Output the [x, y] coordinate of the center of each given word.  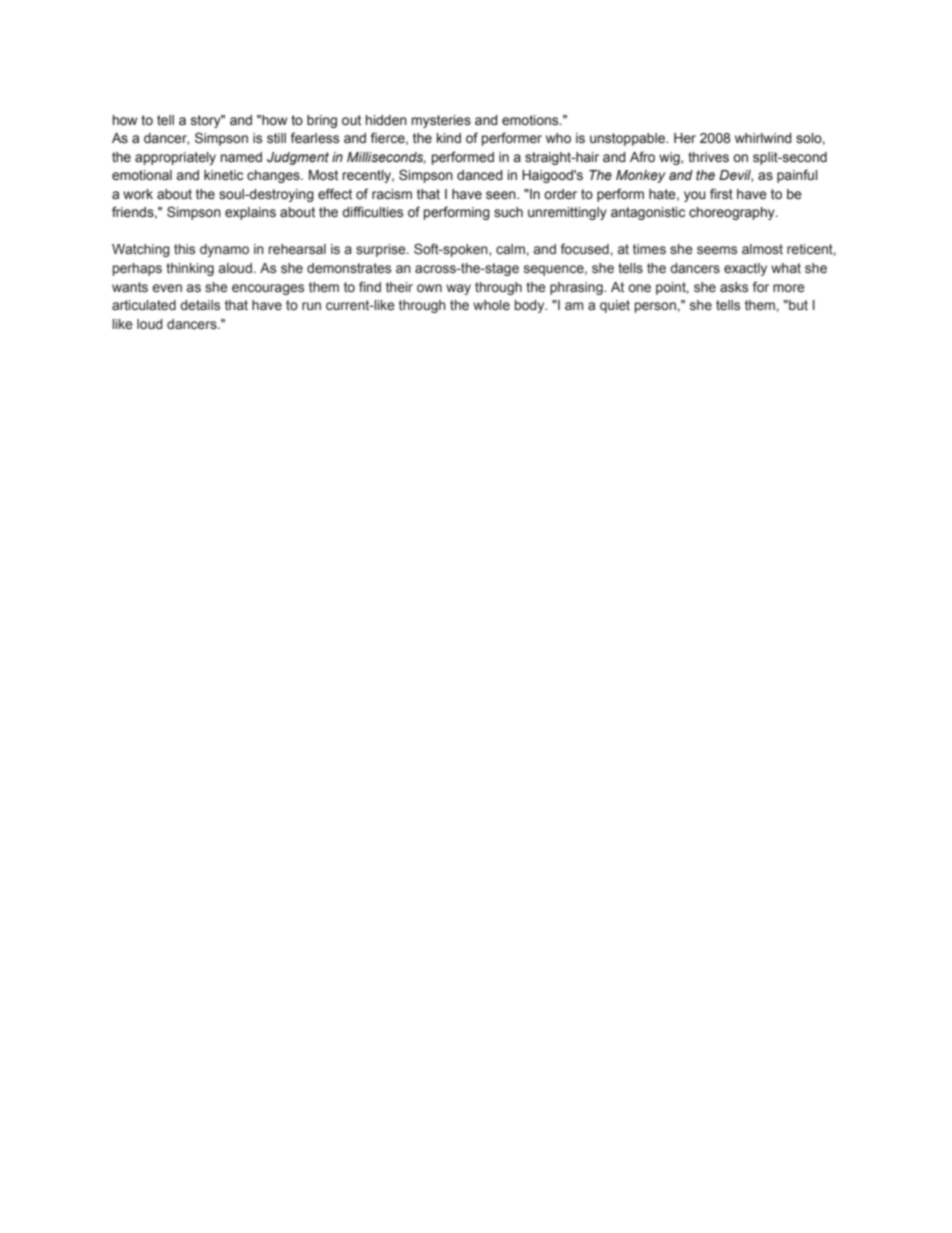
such [508, 212]
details [200, 305]
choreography [733, 213]
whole [491, 305]
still [276, 138]
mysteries [441, 121]
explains [250, 213]
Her [685, 138]
